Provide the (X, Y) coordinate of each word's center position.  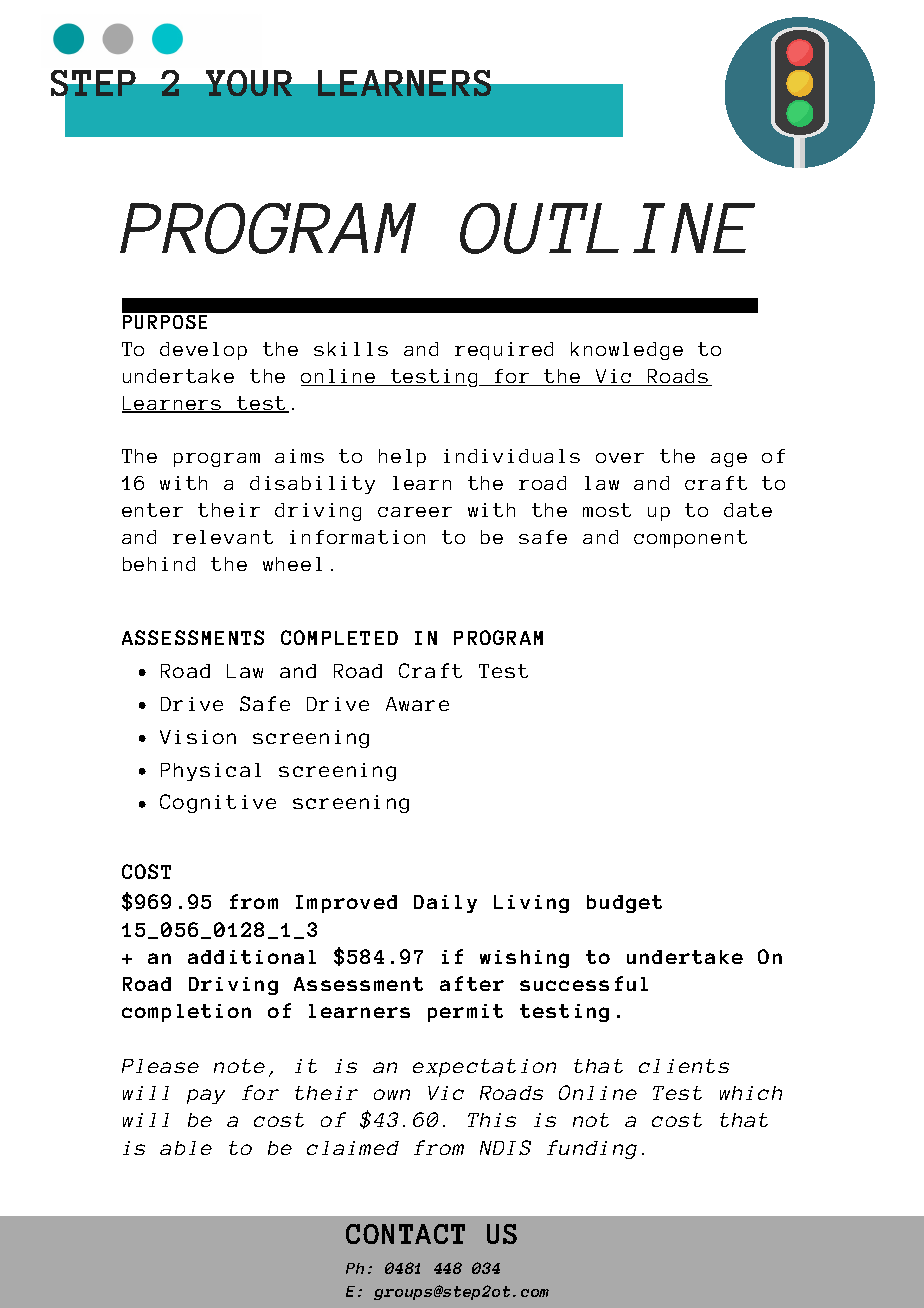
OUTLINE (607, 228)
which (751, 1093)
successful (584, 983)
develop (203, 351)
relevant (223, 537)
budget (624, 904)
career (415, 512)
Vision (198, 737)
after (472, 983)
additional (252, 957)
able (186, 1148)
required (504, 351)
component (690, 539)
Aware (417, 704)
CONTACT (405, 1234)
